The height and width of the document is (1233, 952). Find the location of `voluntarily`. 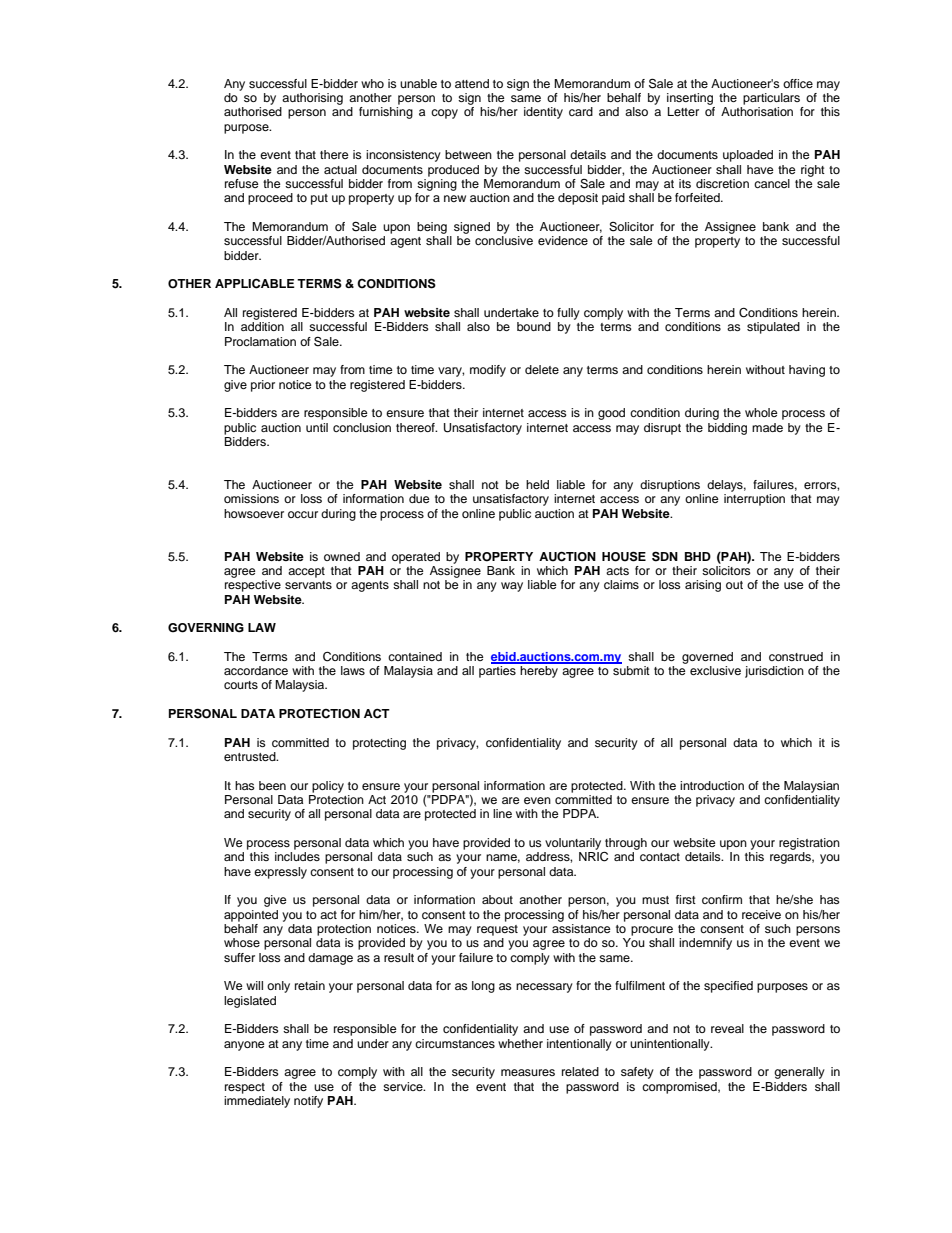

voluntarily is located at coordinates (573, 844).
